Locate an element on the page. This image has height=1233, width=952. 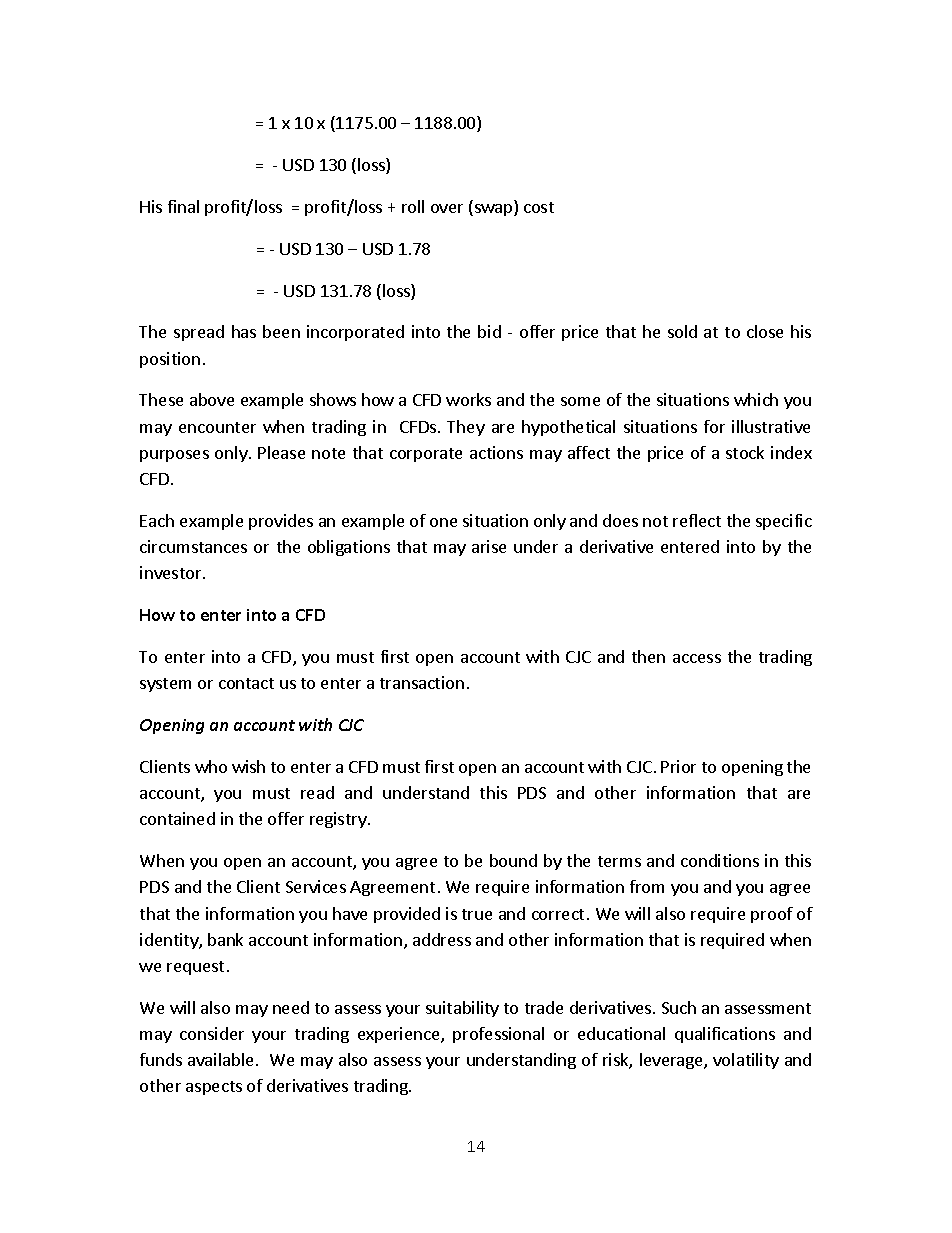
available is located at coordinates (220, 1059).
